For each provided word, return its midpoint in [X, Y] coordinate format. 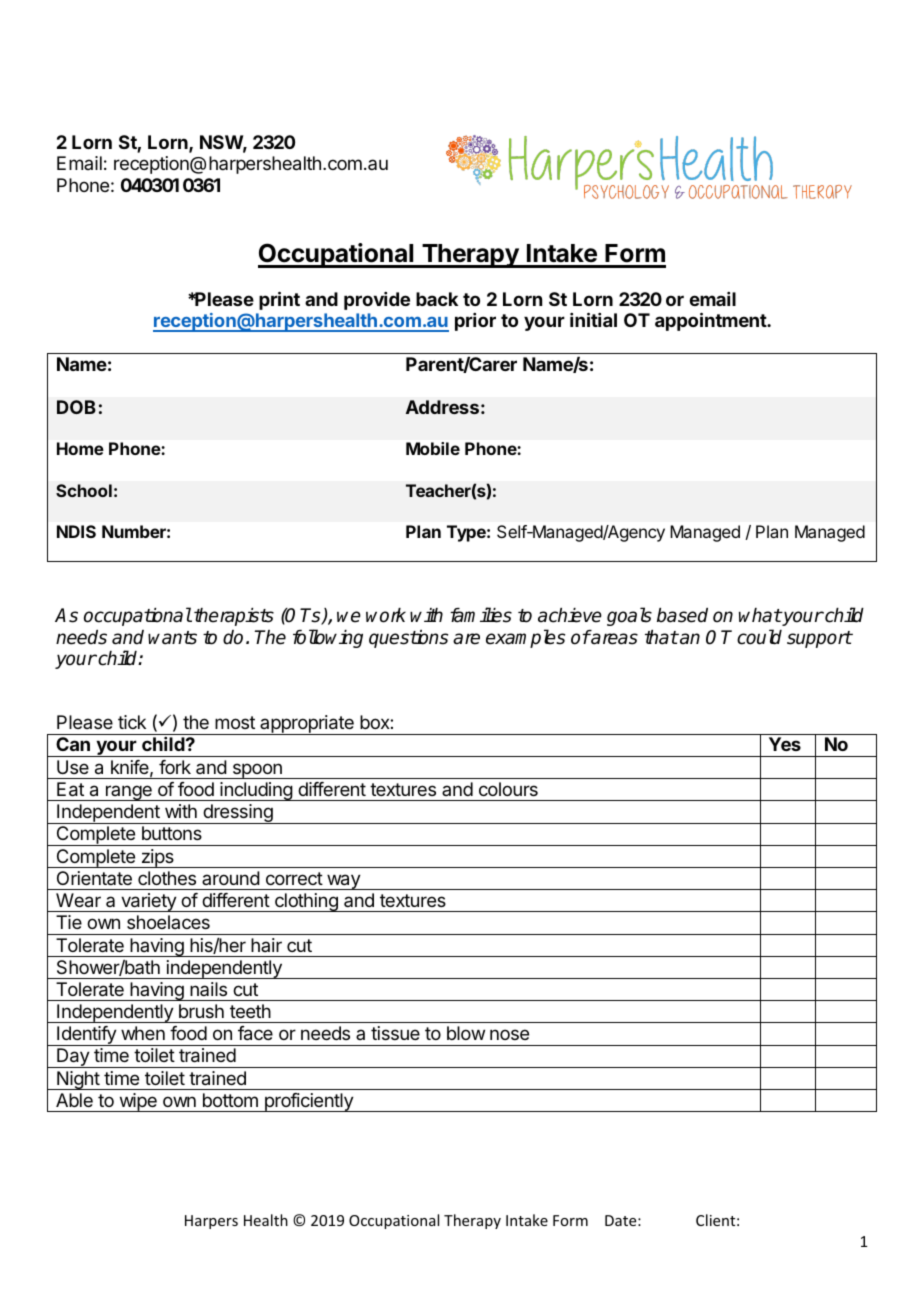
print [279, 300]
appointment [711, 321]
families [481, 615]
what [760, 615]
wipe [138, 1102]
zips [157, 858]
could [759, 637]
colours [508, 789]
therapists [234, 617]
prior [475, 322]
